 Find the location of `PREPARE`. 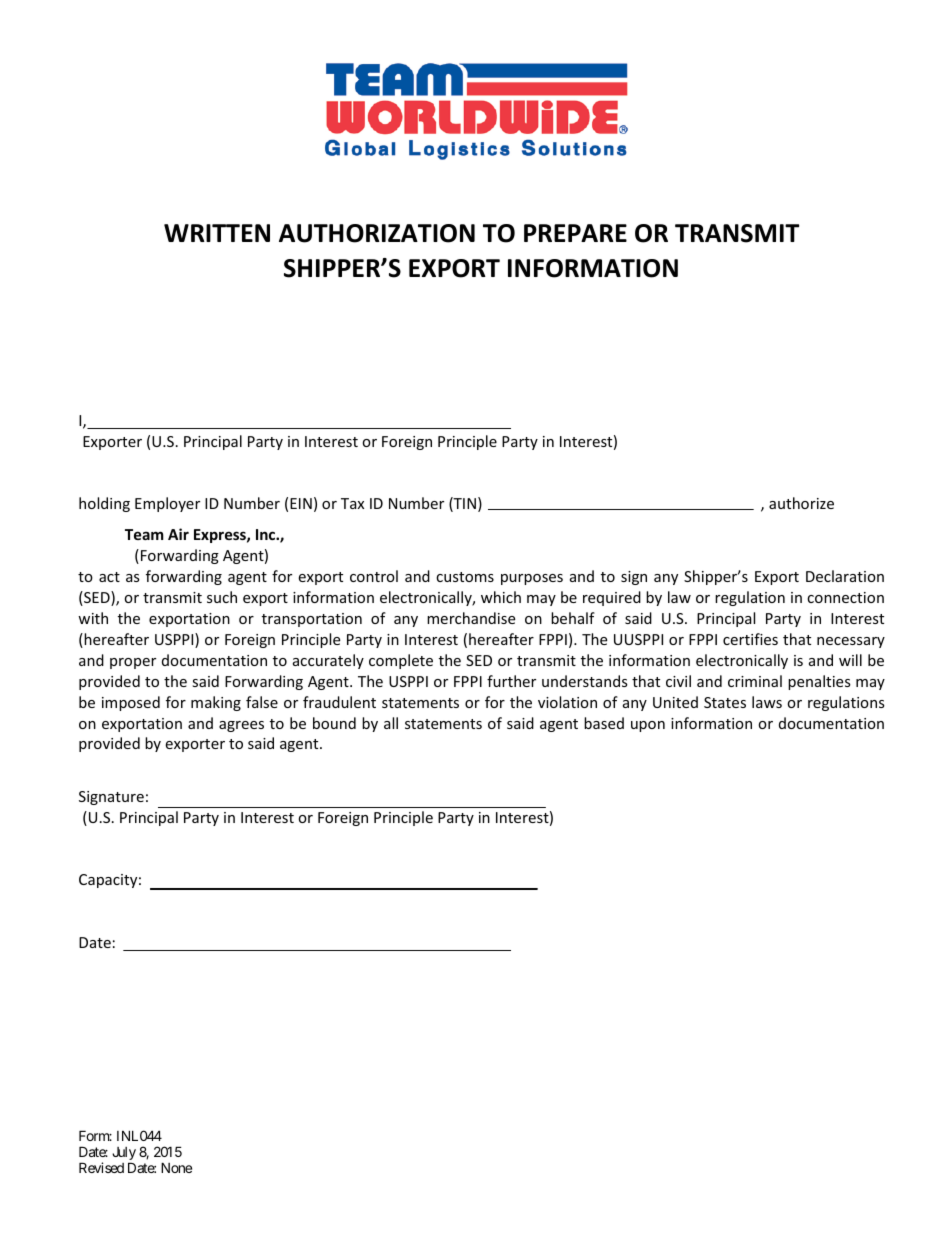

PREPARE is located at coordinates (575, 233).
